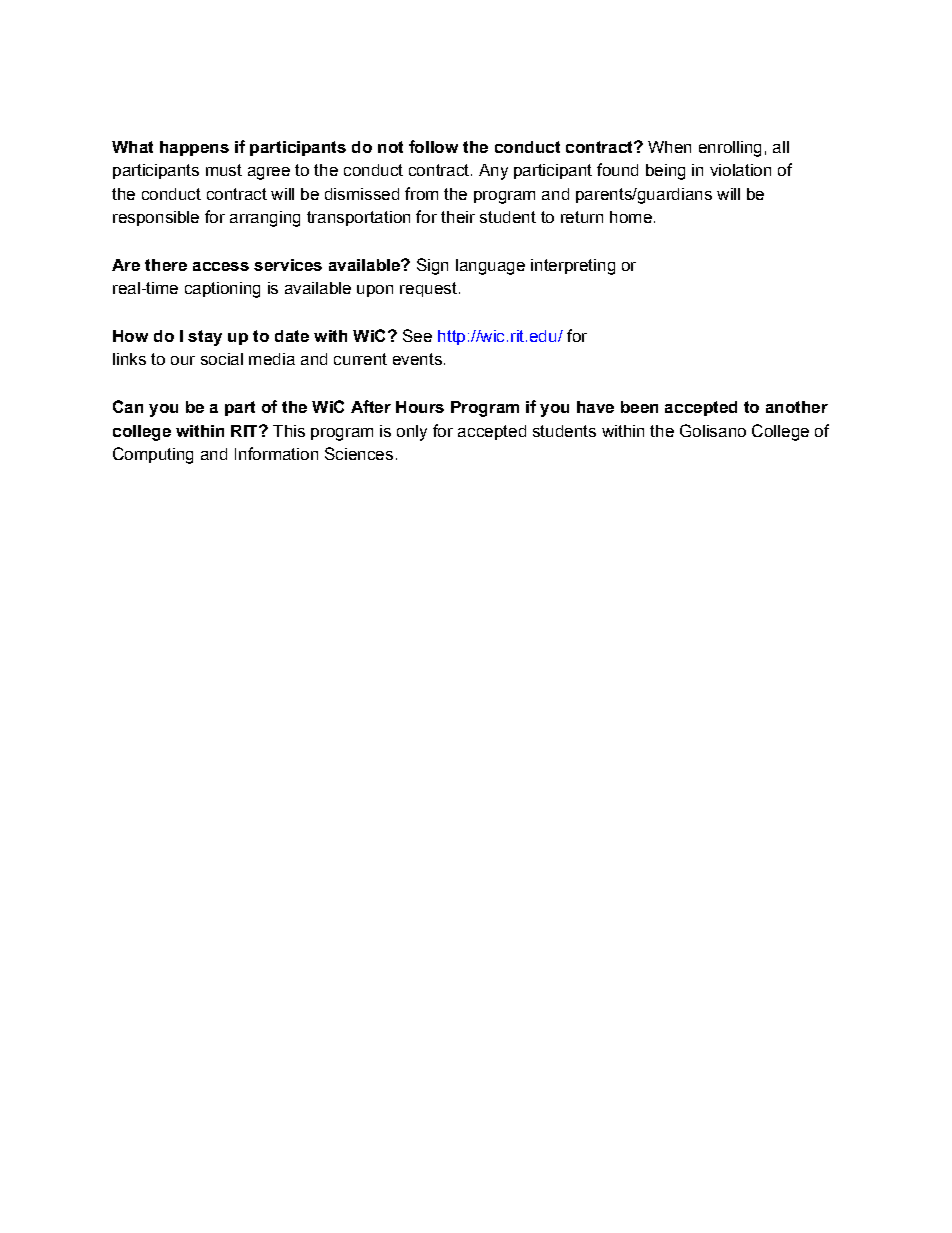  I want to click on follow, so click(433, 146).
